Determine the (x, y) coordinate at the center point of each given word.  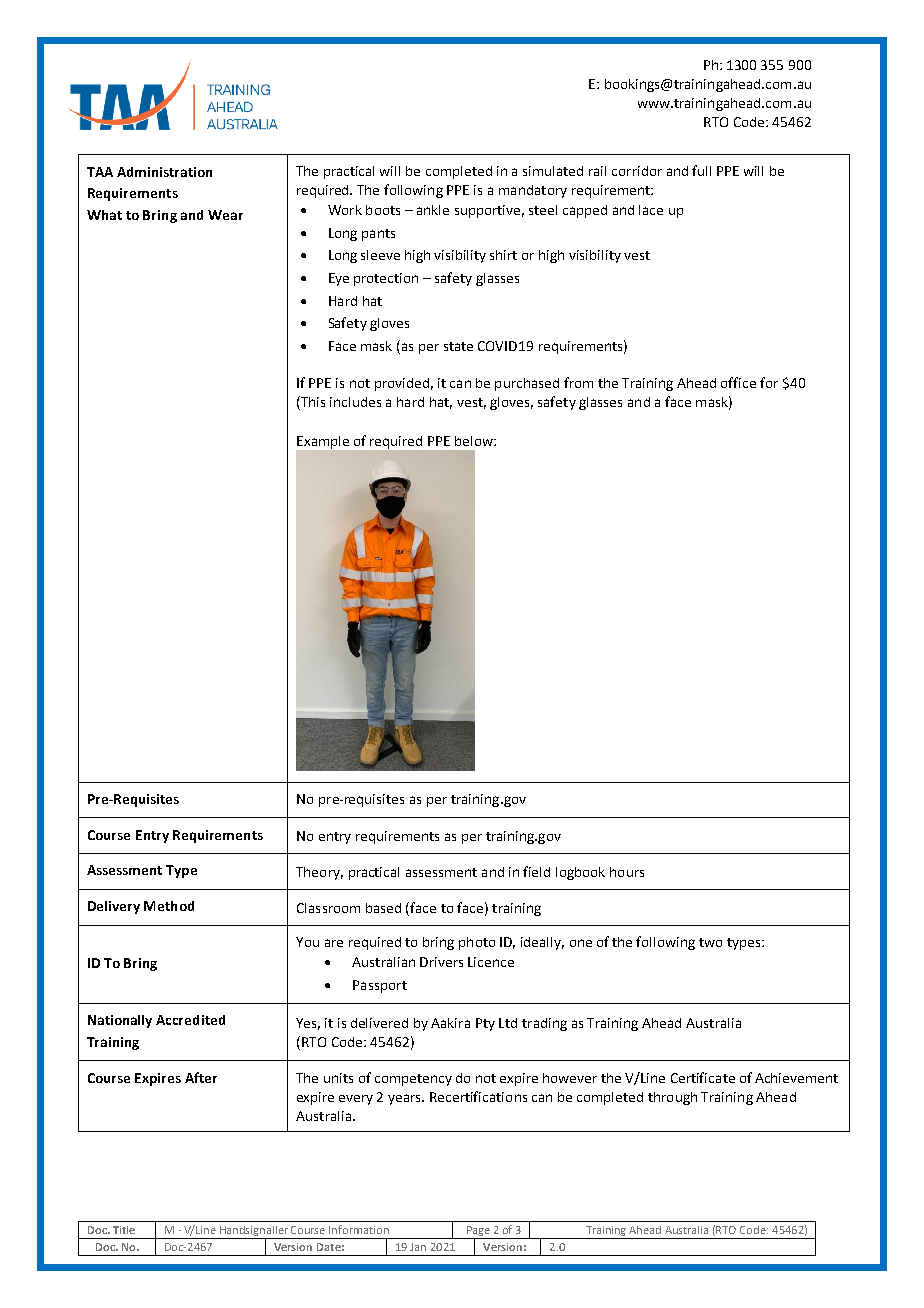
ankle (433, 210)
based (383, 908)
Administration (164, 172)
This (312, 403)
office (738, 382)
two (710, 942)
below (475, 441)
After (201, 1077)
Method (169, 906)
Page (478, 1232)
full (701, 170)
